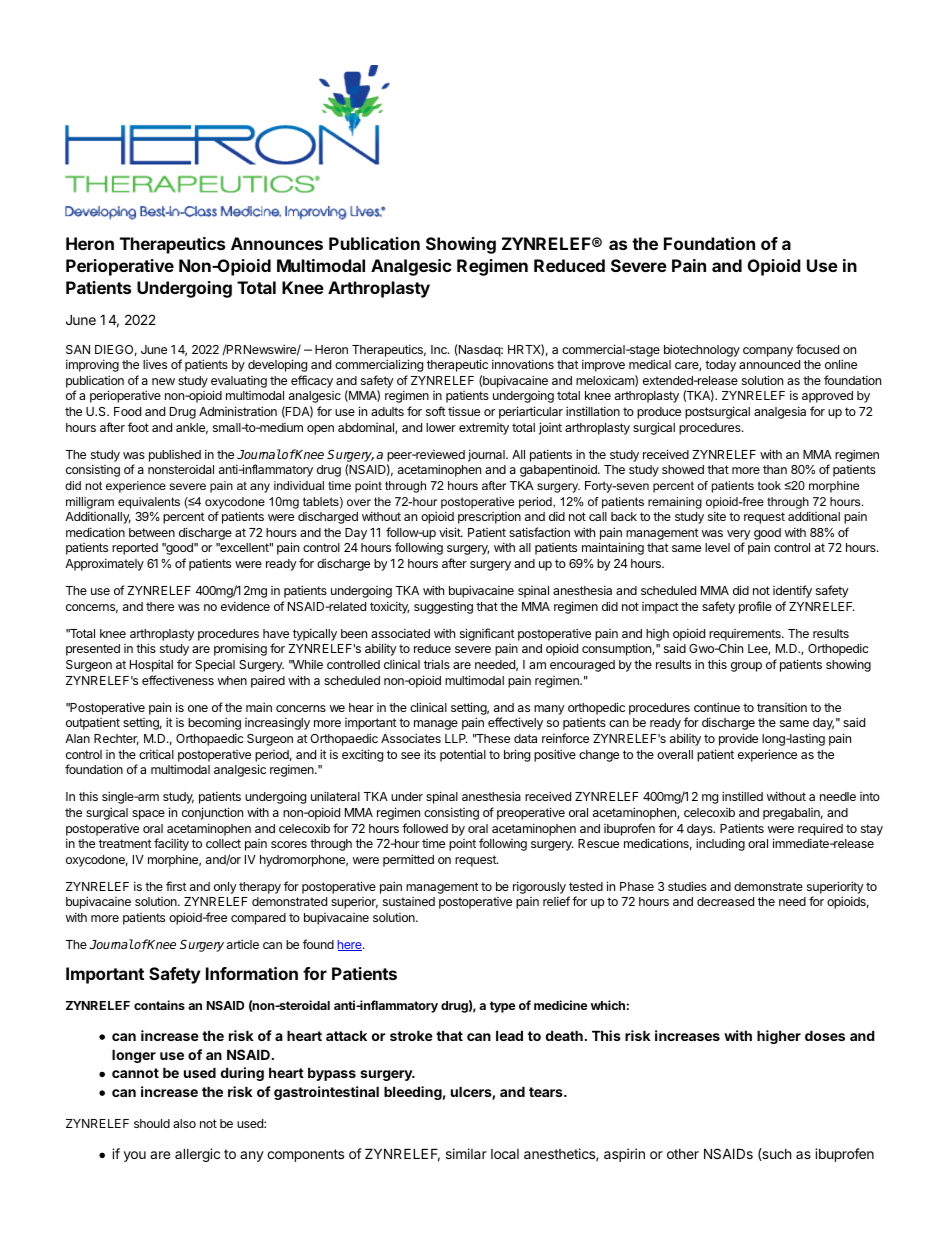 The width and height of the page is (952, 1233). What do you see at coordinates (683, 1154) in the page?
I see `other` at bounding box center [683, 1154].
